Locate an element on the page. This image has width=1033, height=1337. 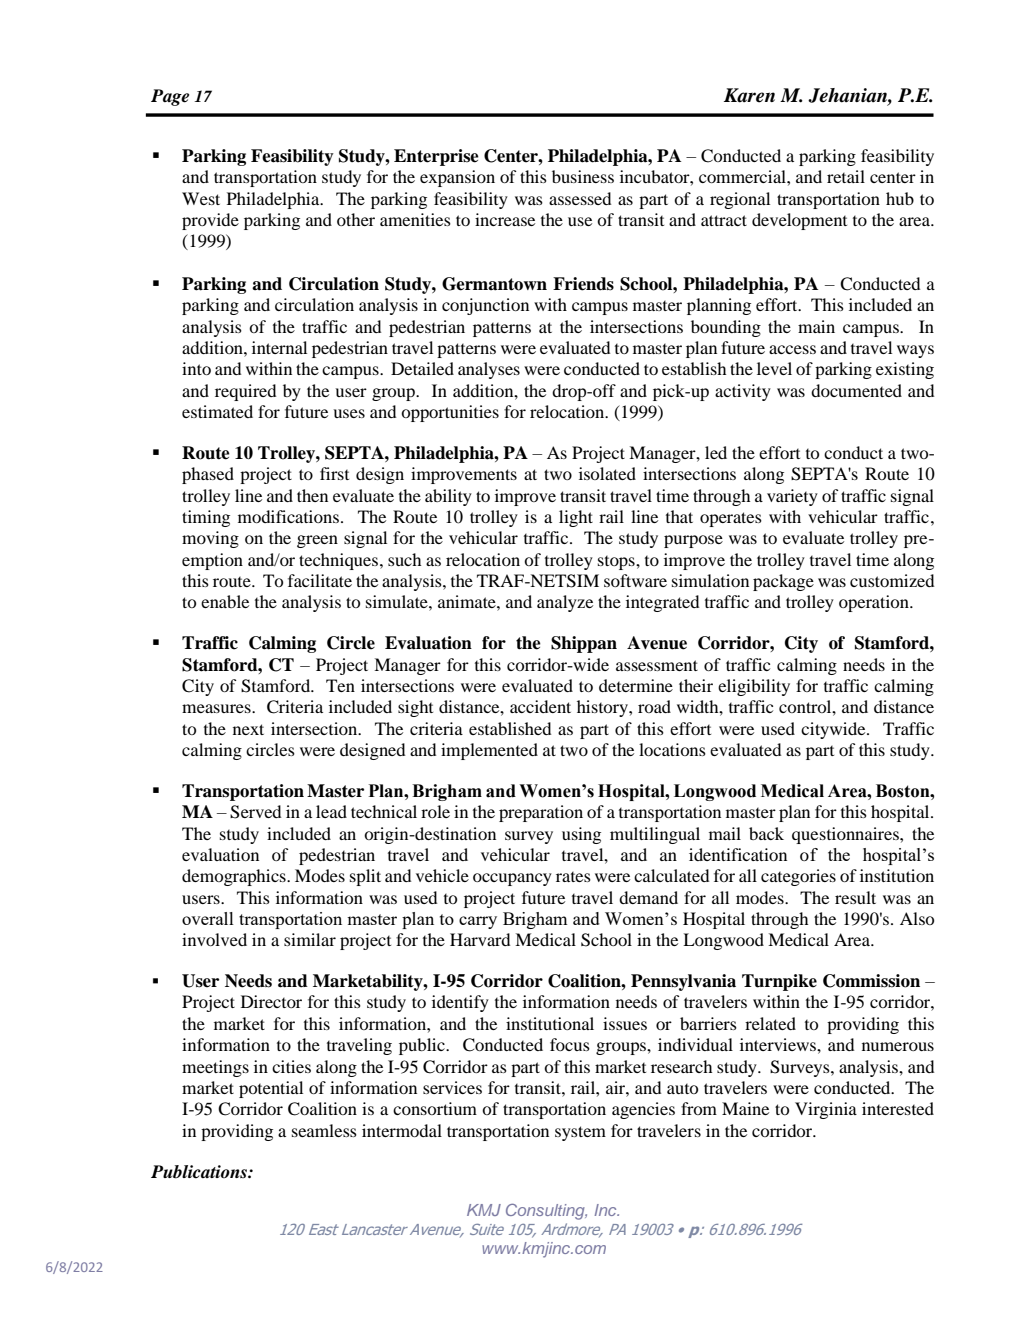
Page is located at coordinates (170, 97).
